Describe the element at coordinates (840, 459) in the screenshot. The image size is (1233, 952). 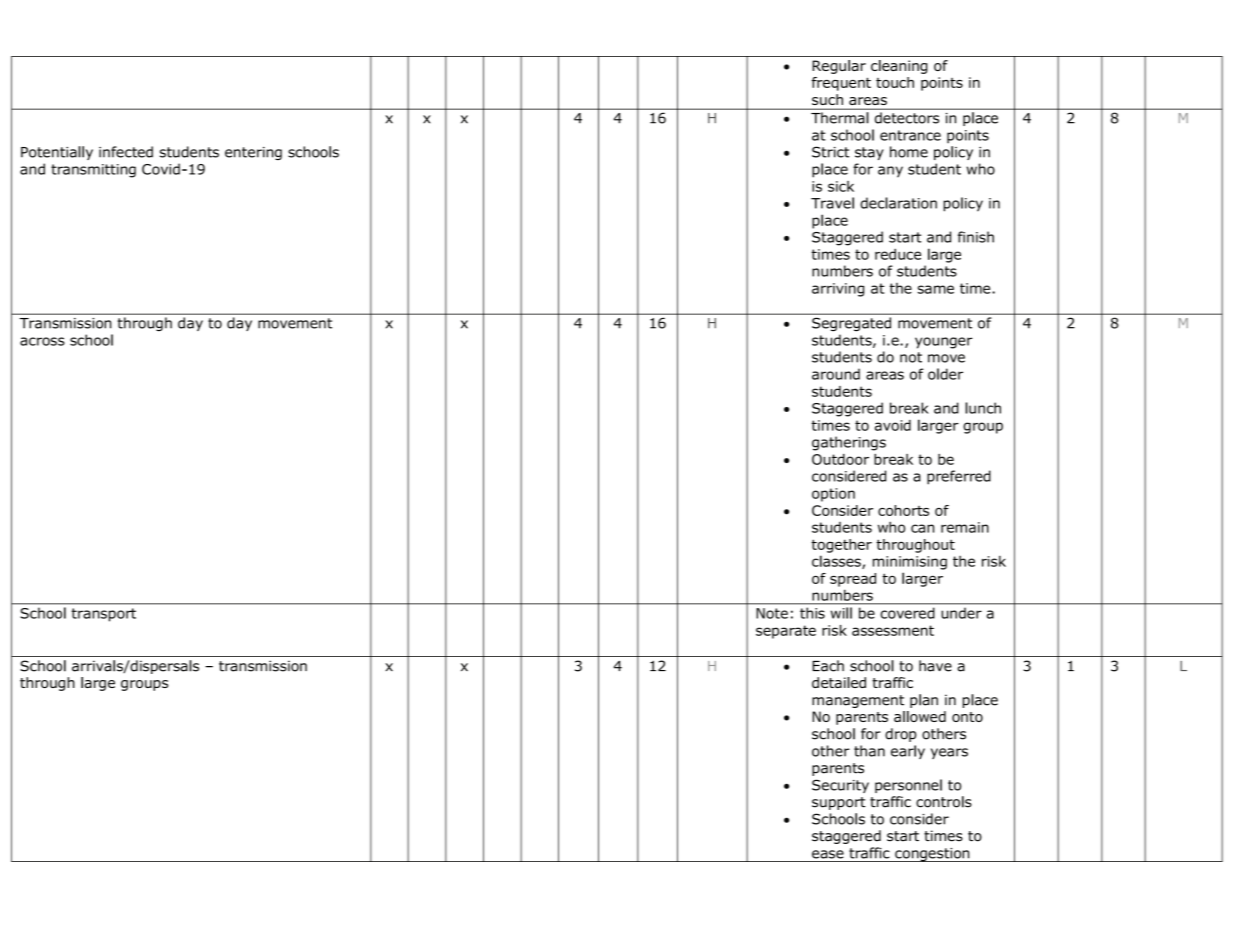
I see `Outdoor` at that location.
